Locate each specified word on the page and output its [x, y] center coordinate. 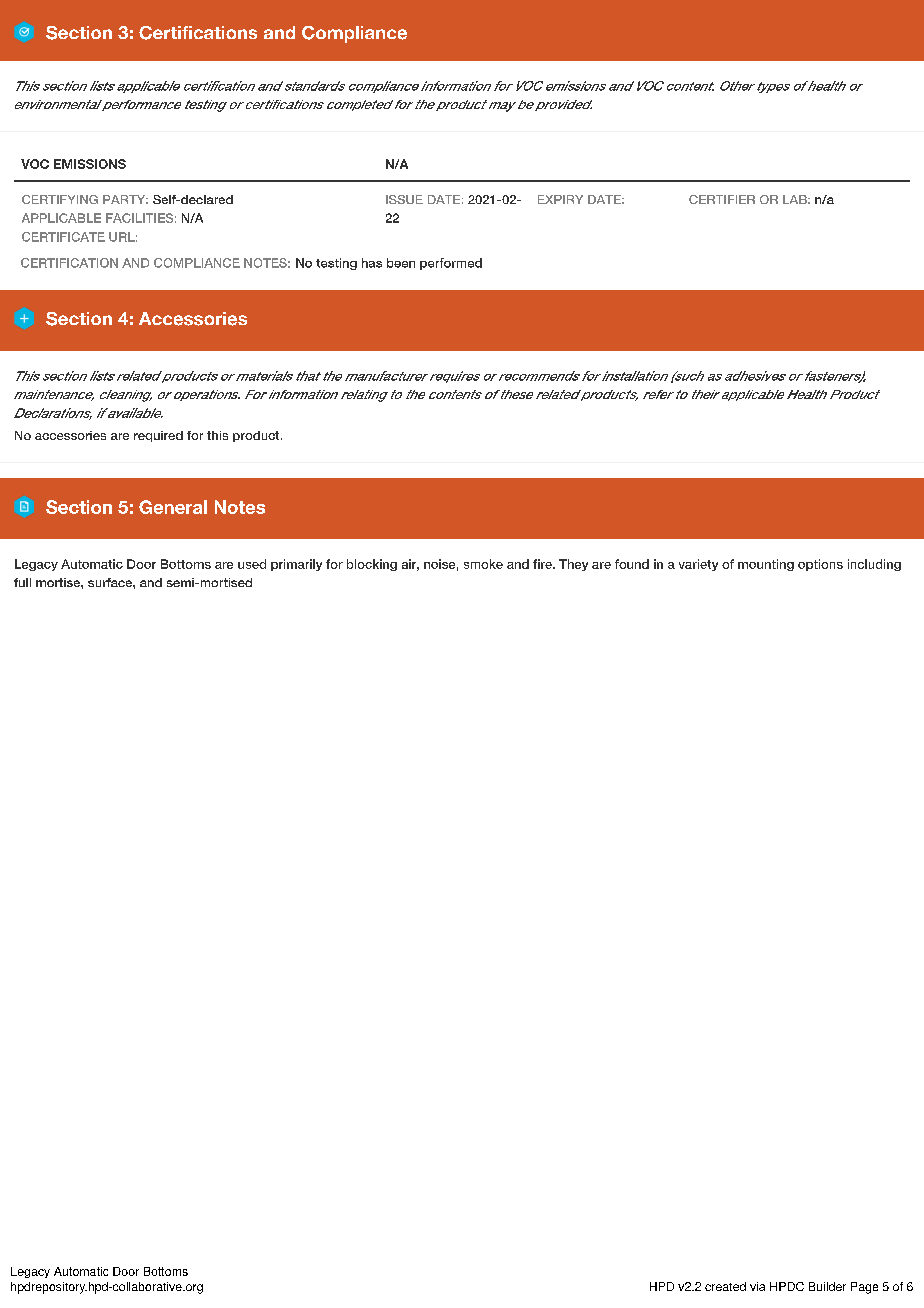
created [725, 1286]
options [820, 565]
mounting [766, 565]
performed [451, 264]
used [252, 564]
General [173, 507]
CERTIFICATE [63, 237]
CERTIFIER [722, 199]
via [757, 1286]
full [22, 582]
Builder [827, 1286]
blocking [372, 565]
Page [864, 1288]
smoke [483, 564]
